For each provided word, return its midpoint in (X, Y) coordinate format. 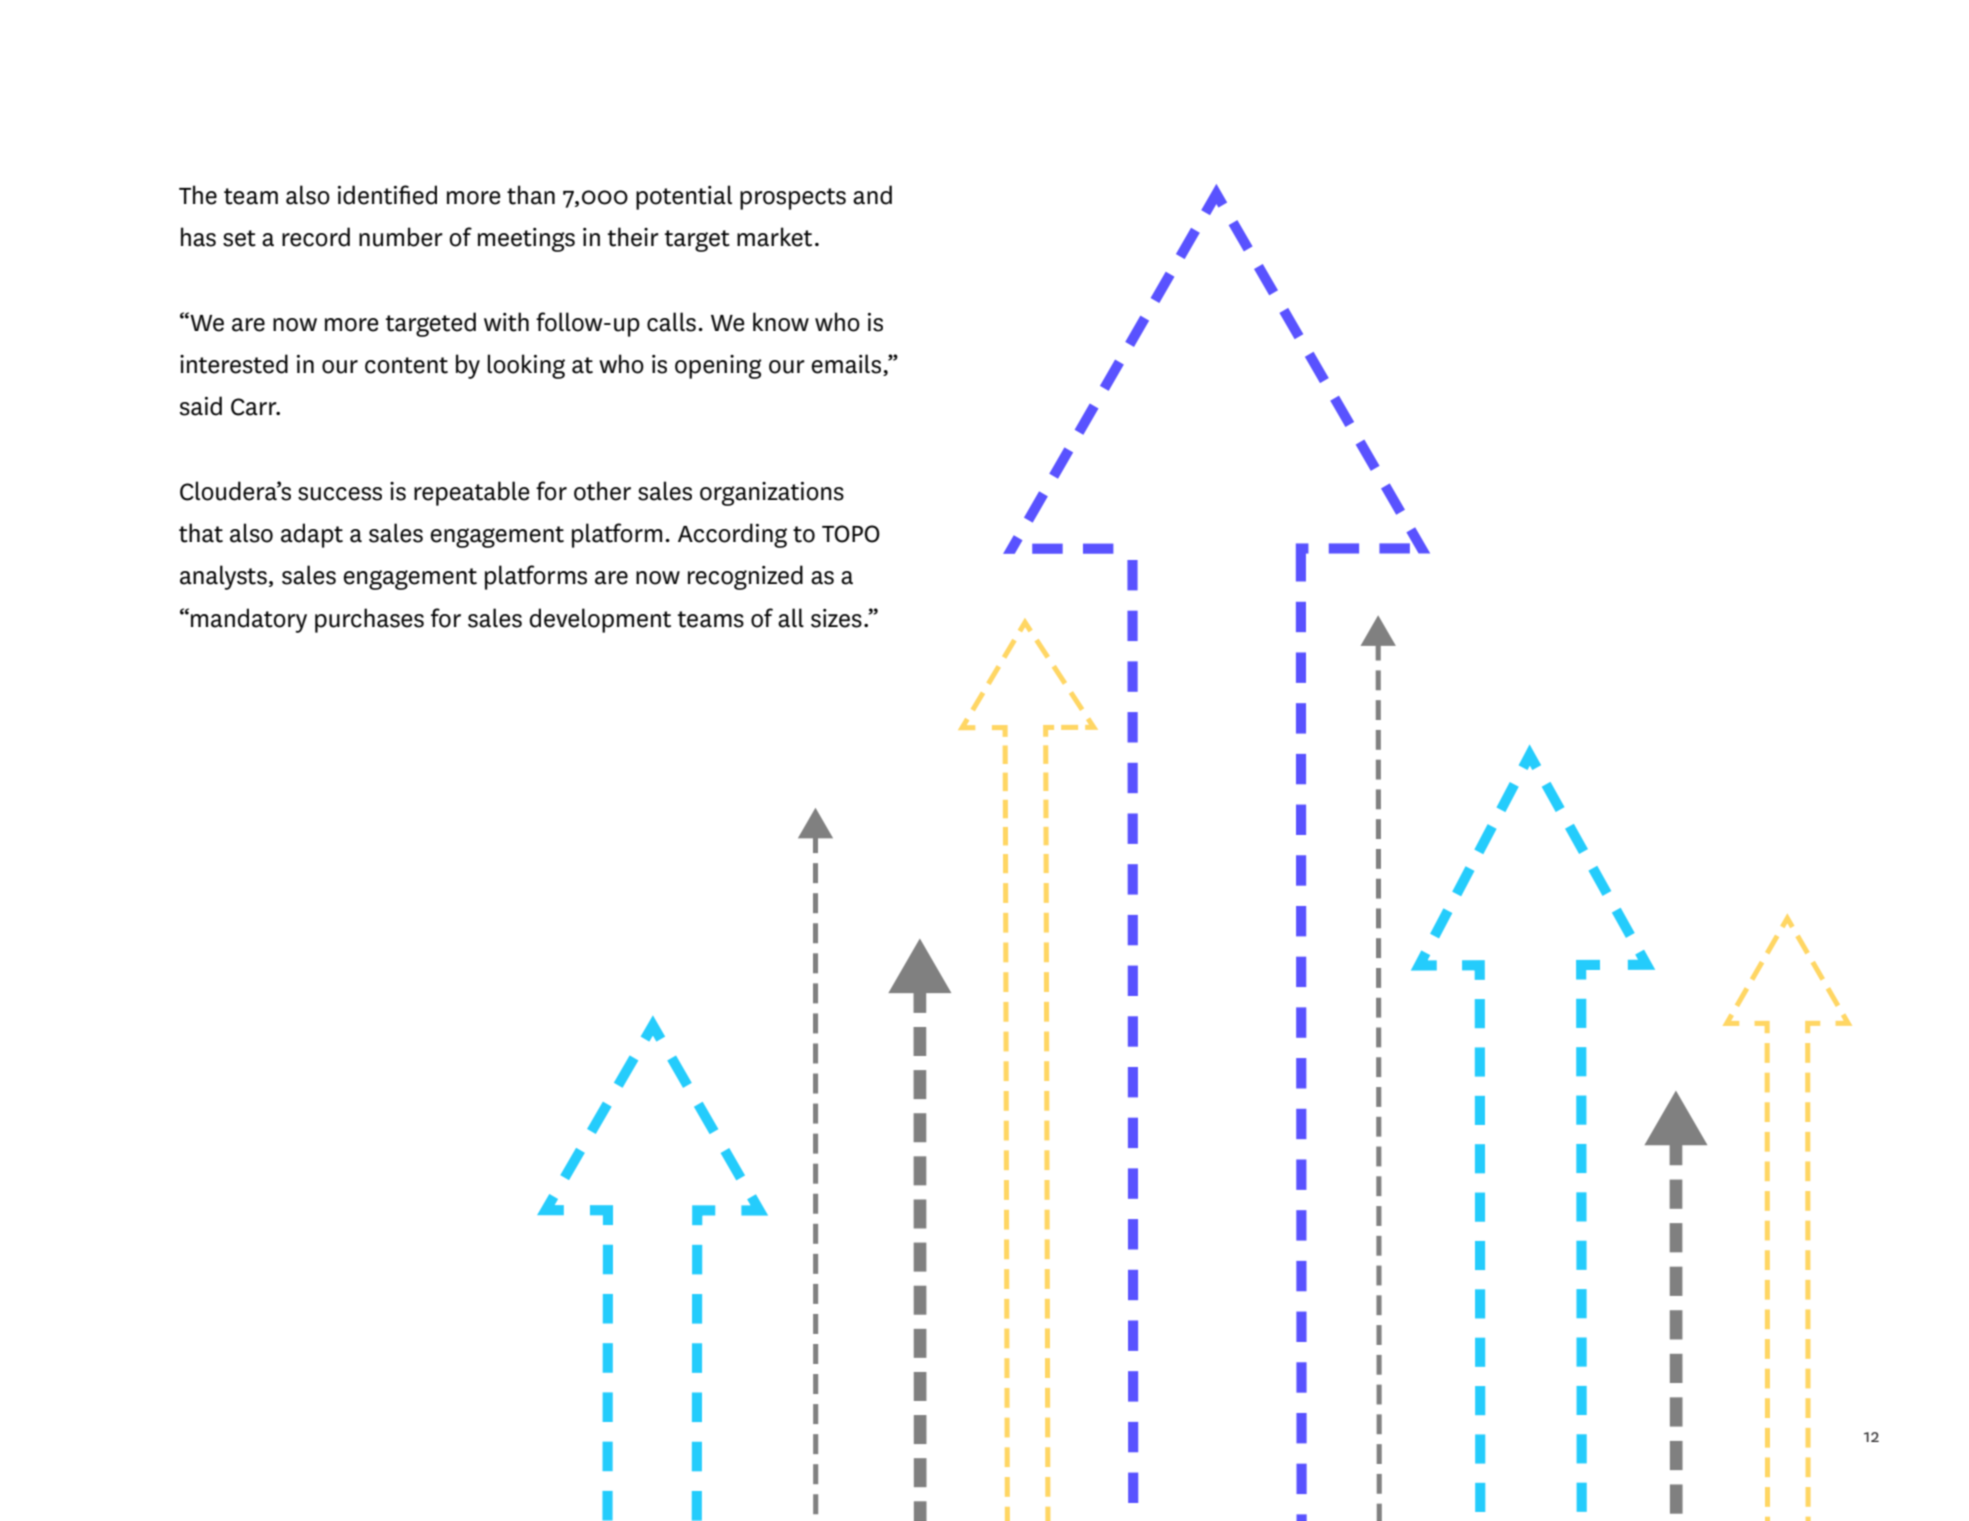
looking (526, 366)
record (316, 237)
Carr (255, 407)
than (531, 195)
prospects (793, 199)
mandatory (249, 620)
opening (718, 367)
